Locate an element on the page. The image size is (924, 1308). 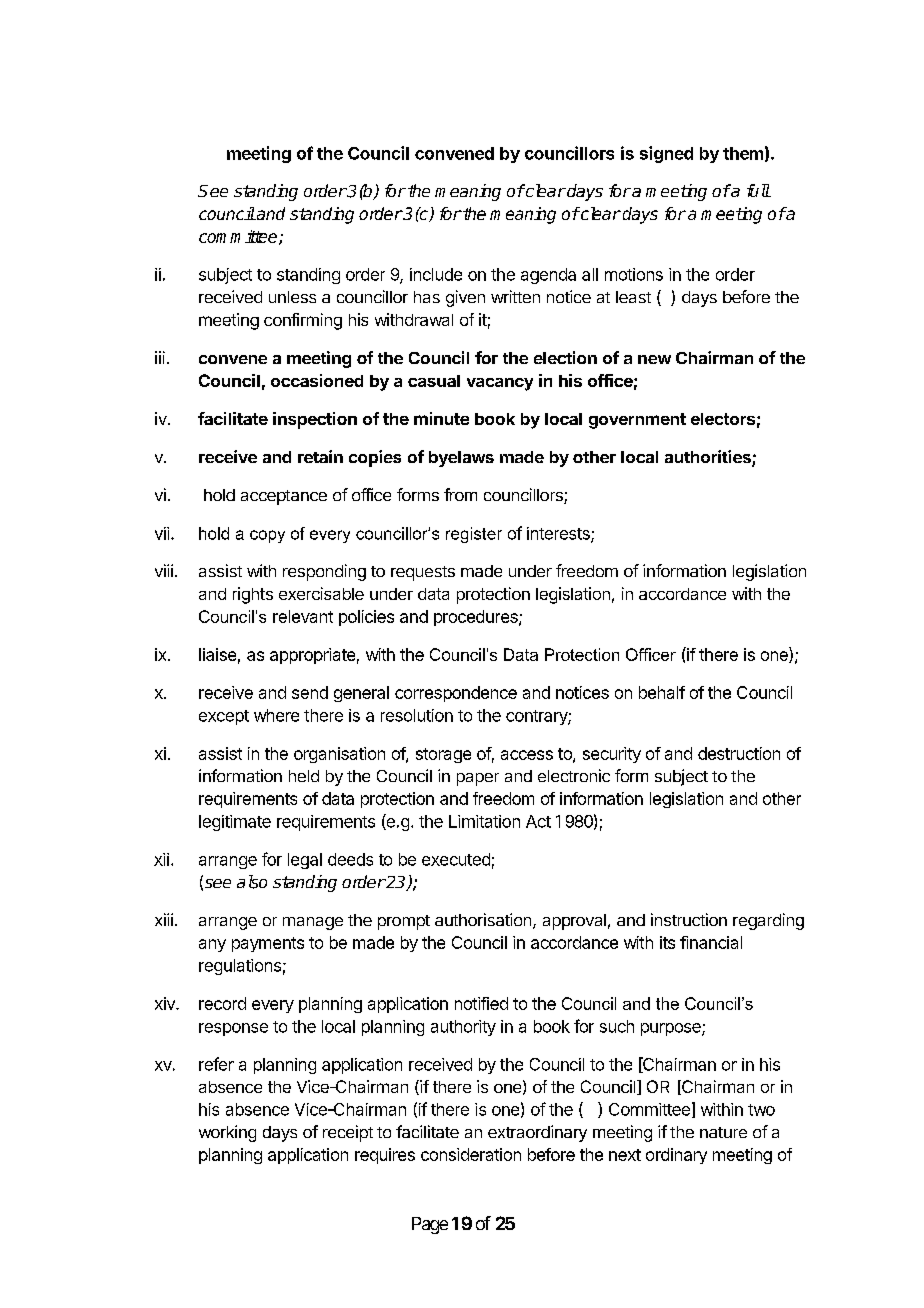
working is located at coordinates (227, 1133).
